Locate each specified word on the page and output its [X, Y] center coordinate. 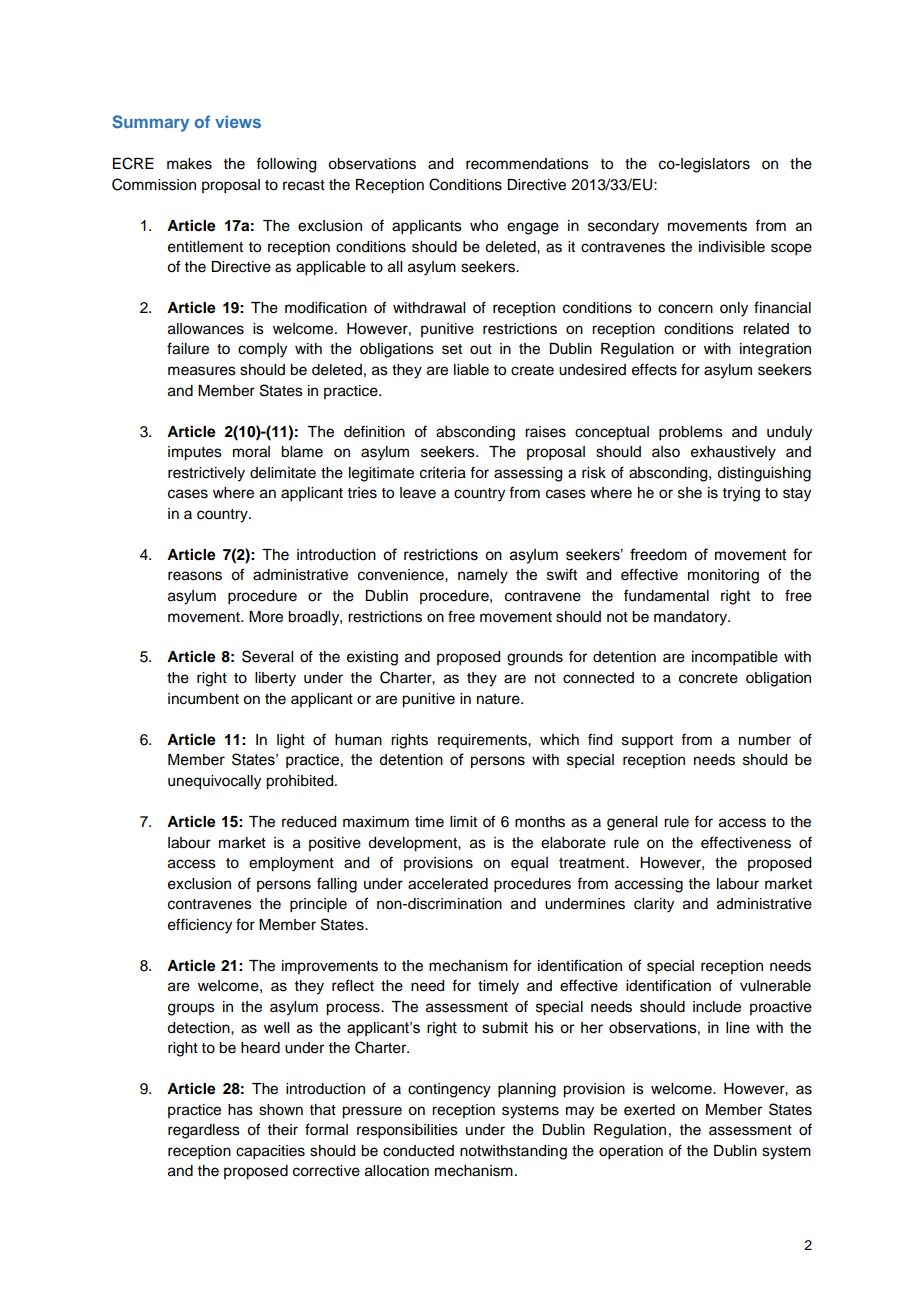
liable [471, 370]
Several [267, 656]
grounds [535, 658]
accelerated [448, 884]
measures [202, 371]
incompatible [735, 658]
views [238, 121]
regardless [204, 1131]
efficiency [200, 926]
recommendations [527, 164]
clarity [654, 905]
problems [691, 433]
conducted [418, 1151]
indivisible [732, 247]
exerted [649, 1110]
